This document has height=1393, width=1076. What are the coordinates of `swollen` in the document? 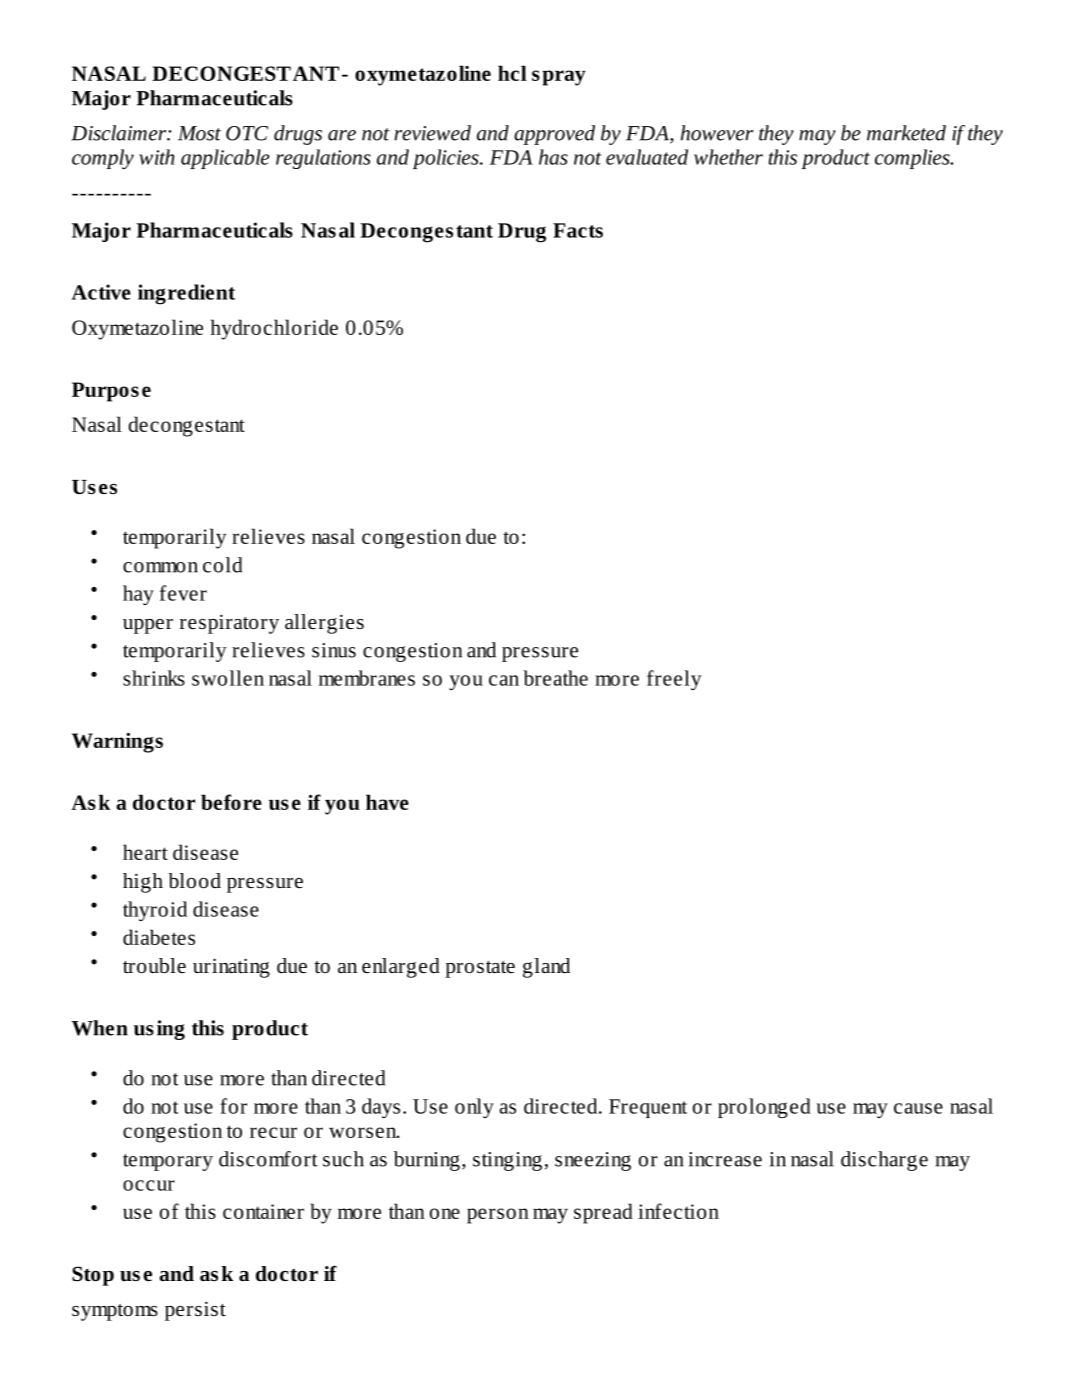 It's located at (228, 678).
